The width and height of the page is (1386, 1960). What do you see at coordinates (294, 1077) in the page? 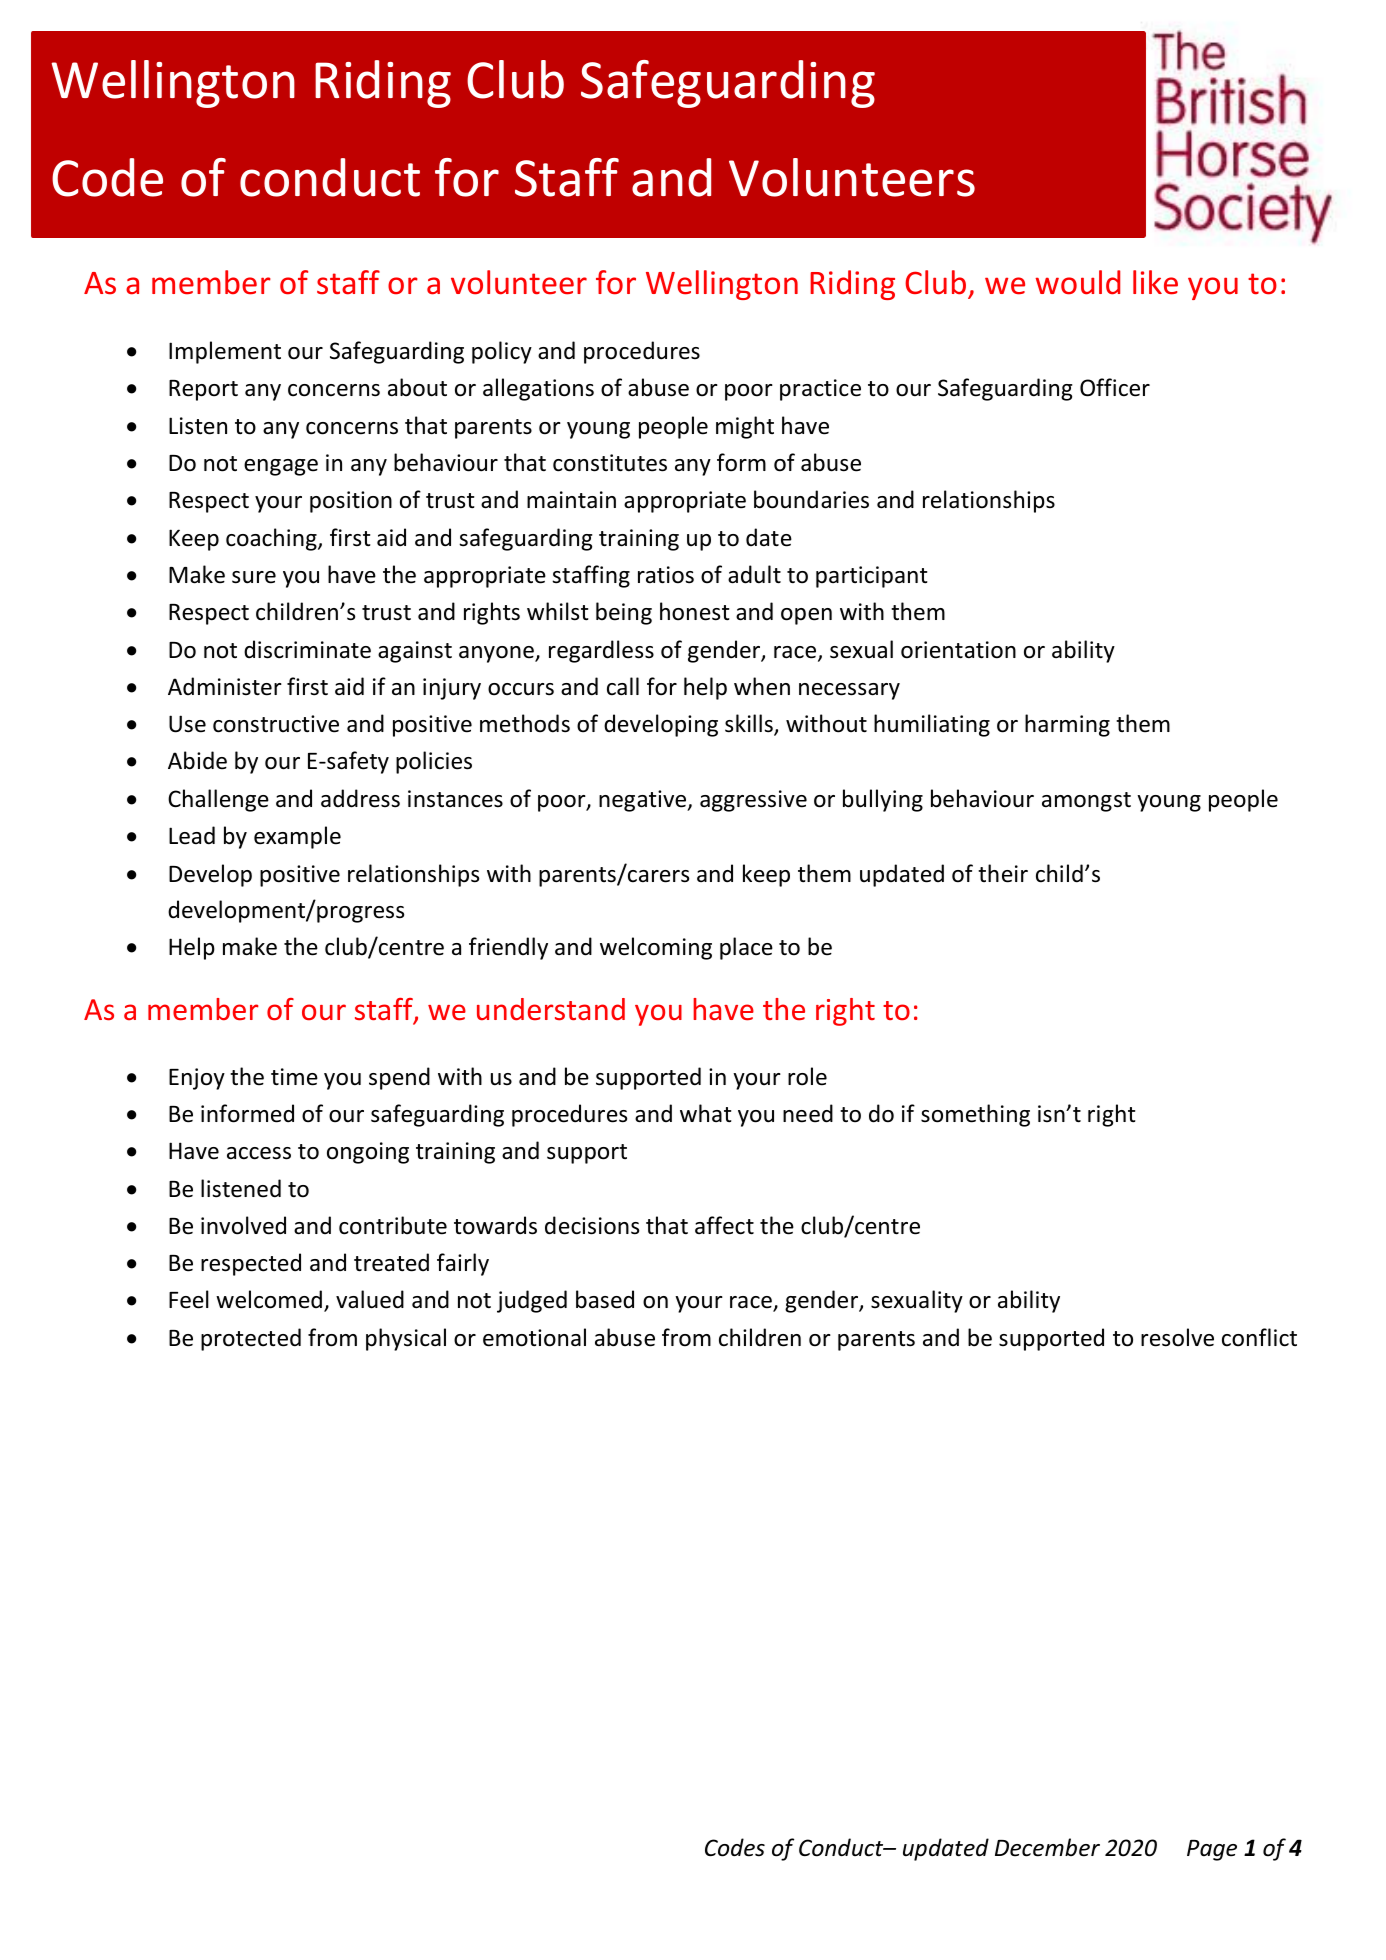
I see `time` at bounding box center [294, 1077].
